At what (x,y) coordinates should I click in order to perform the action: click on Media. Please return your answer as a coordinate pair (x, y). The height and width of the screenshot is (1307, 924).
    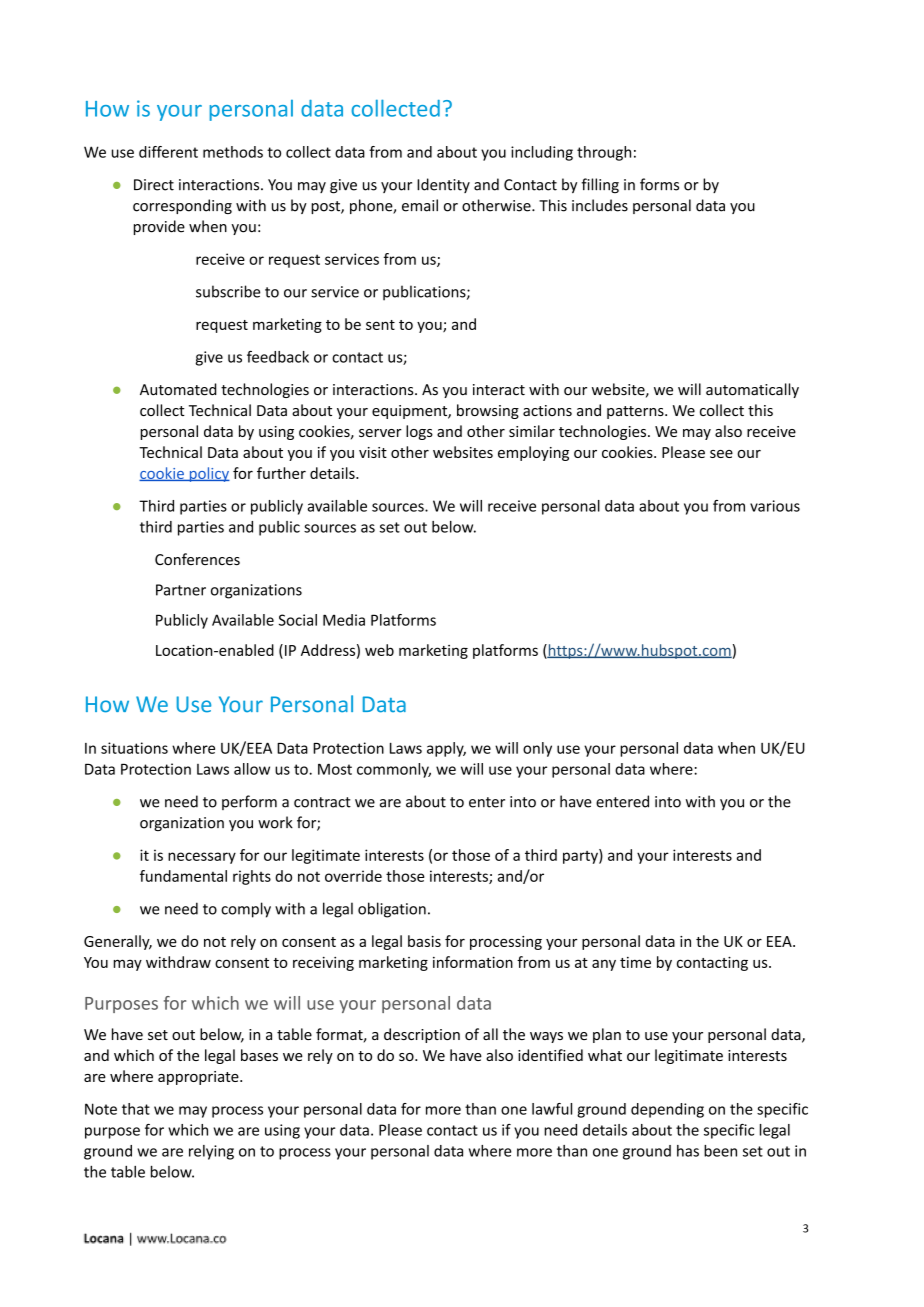
    Looking at the image, I should click on (344, 620).
